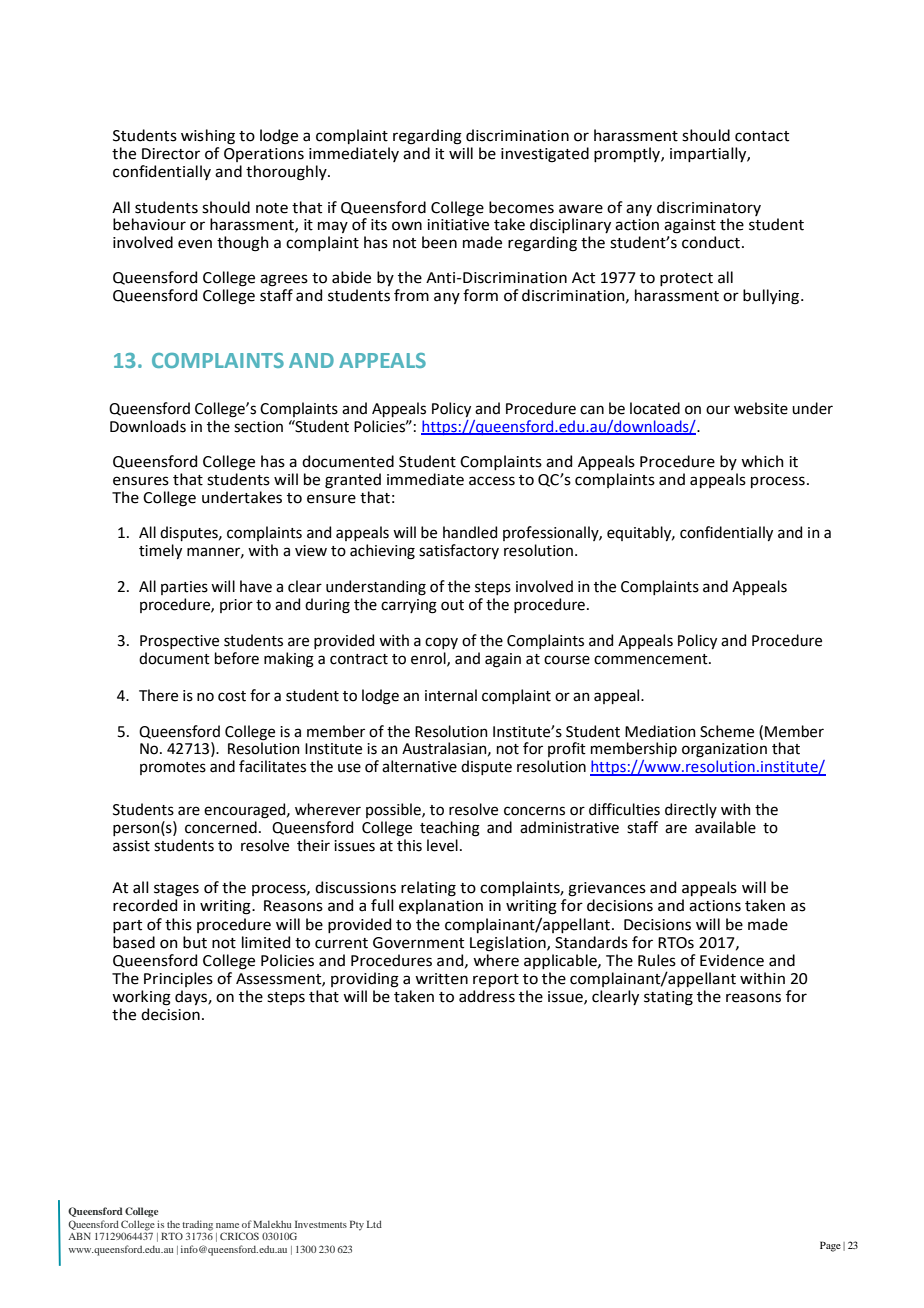 Image resolution: width=924 pixels, height=1308 pixels. I want to click on Director, so click(171, 154).
